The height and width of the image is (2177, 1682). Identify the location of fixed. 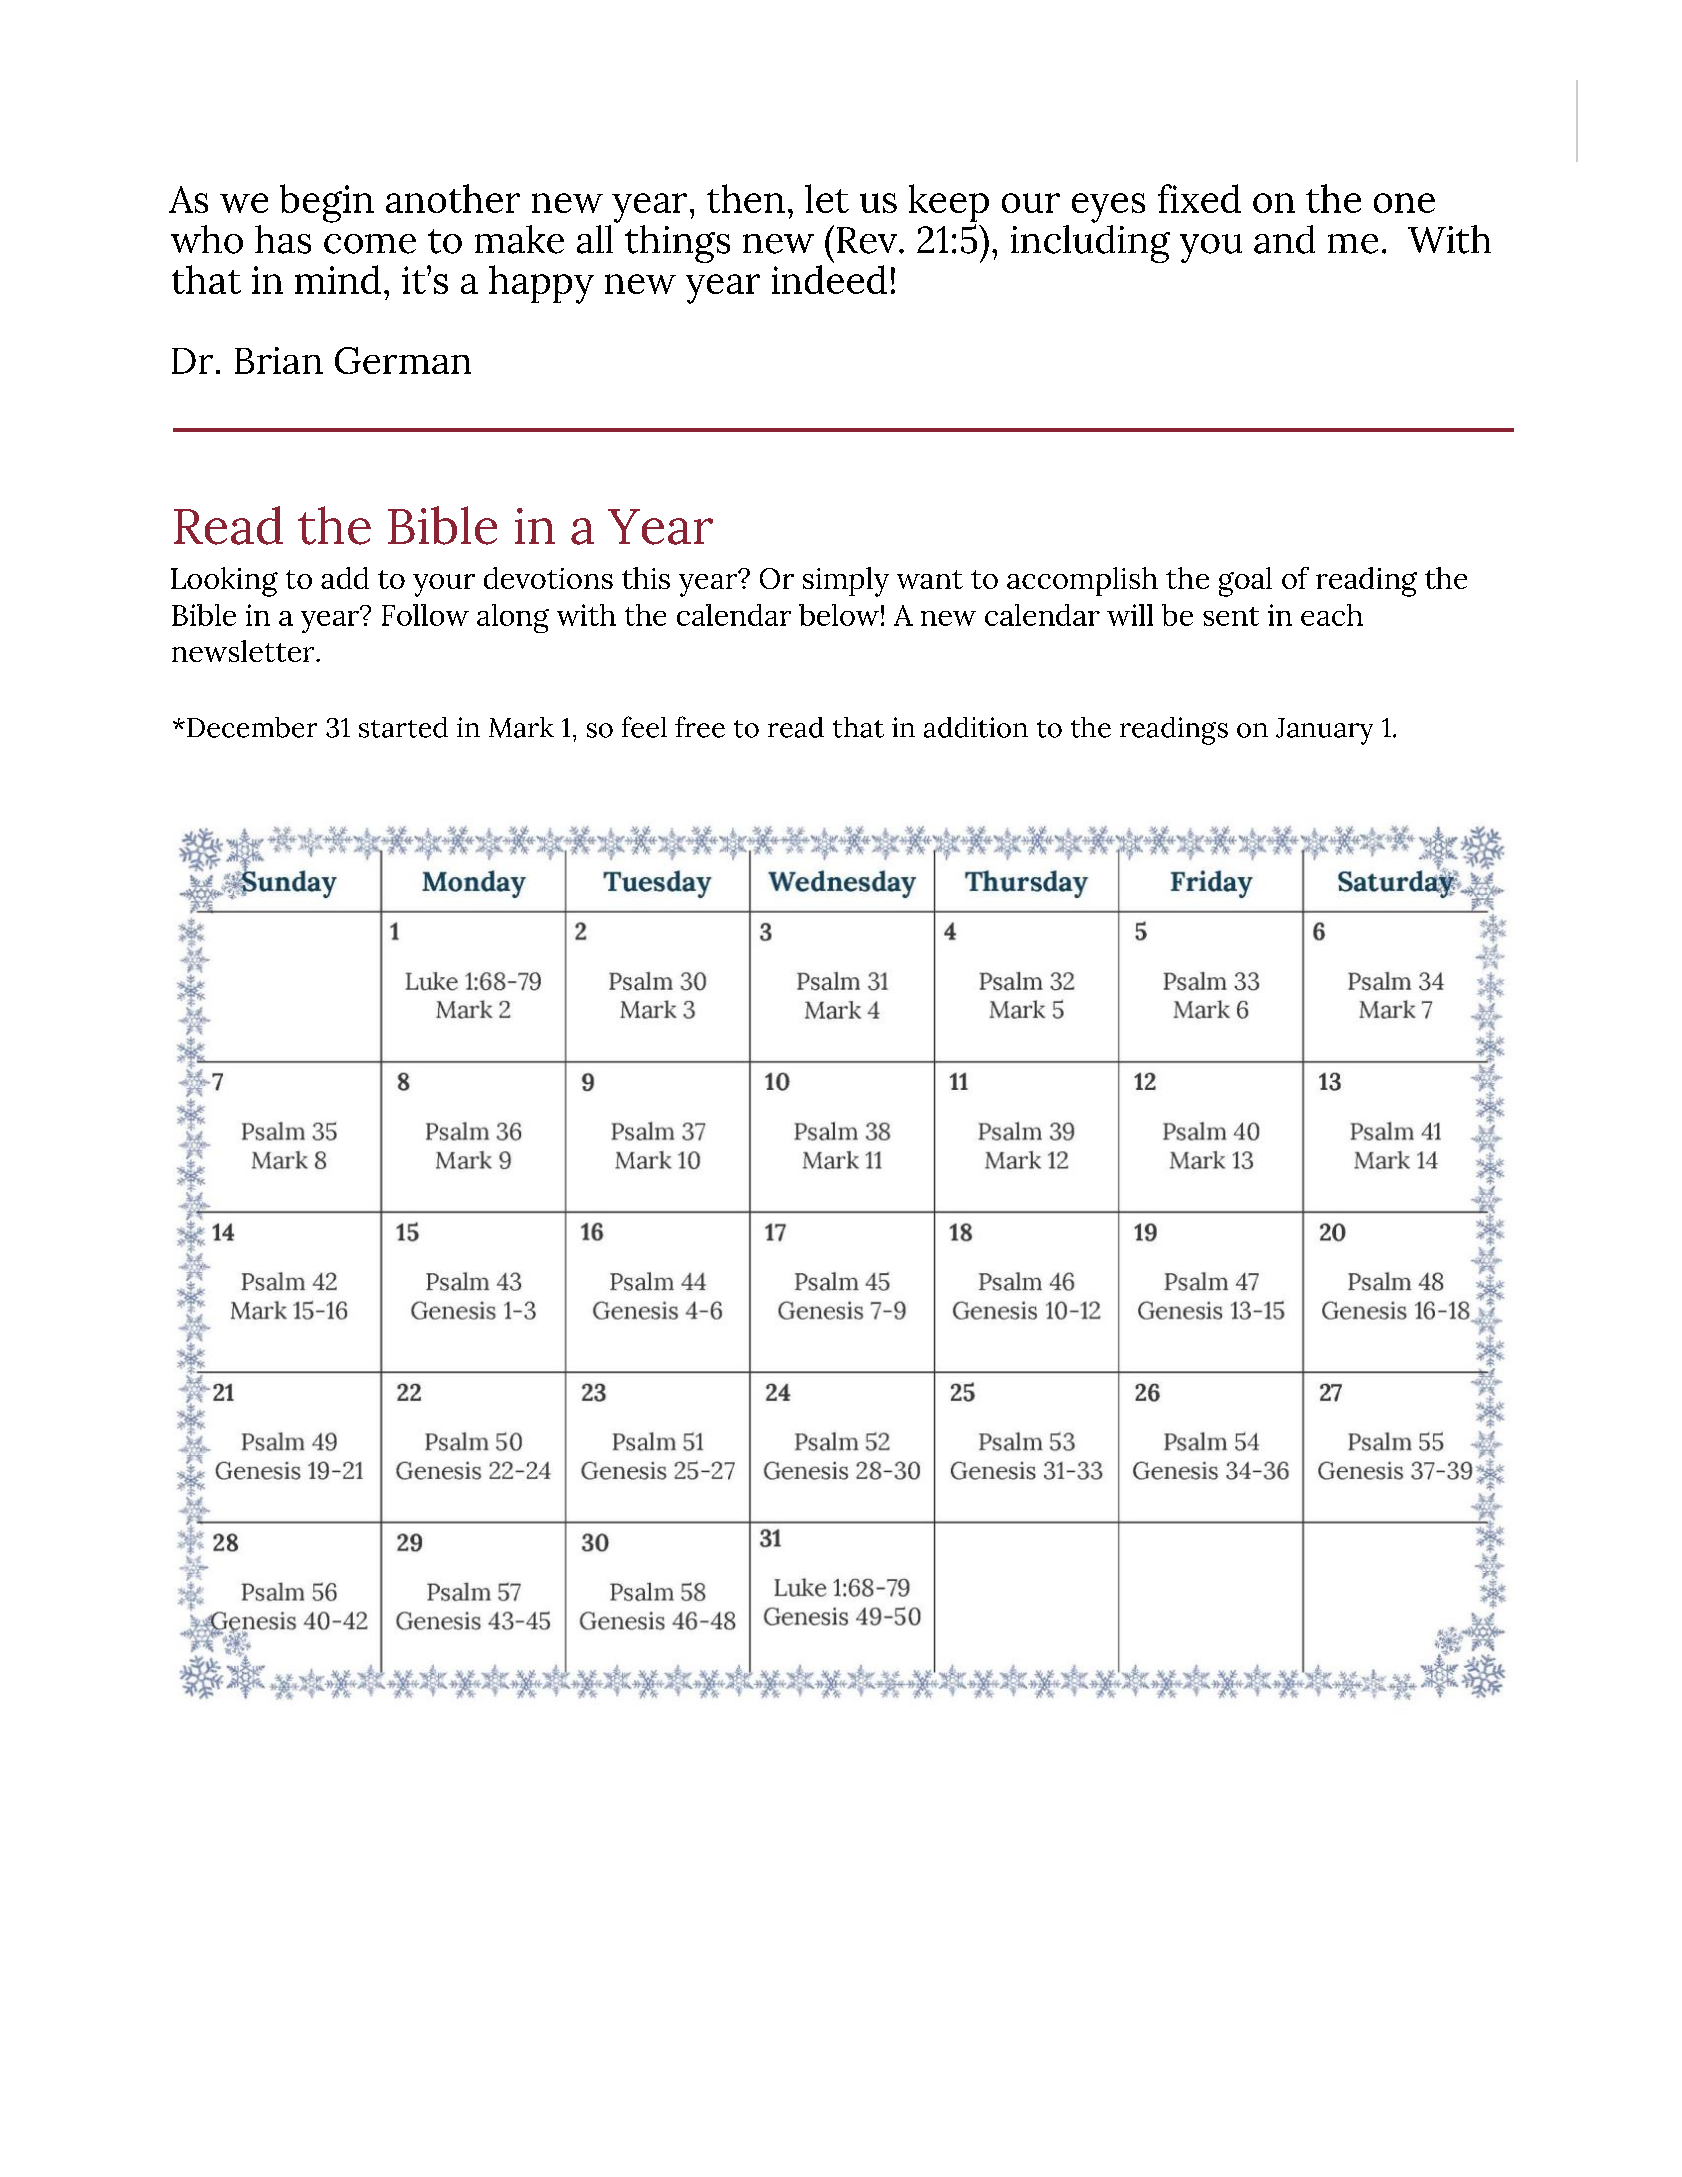
(1199, 198).
